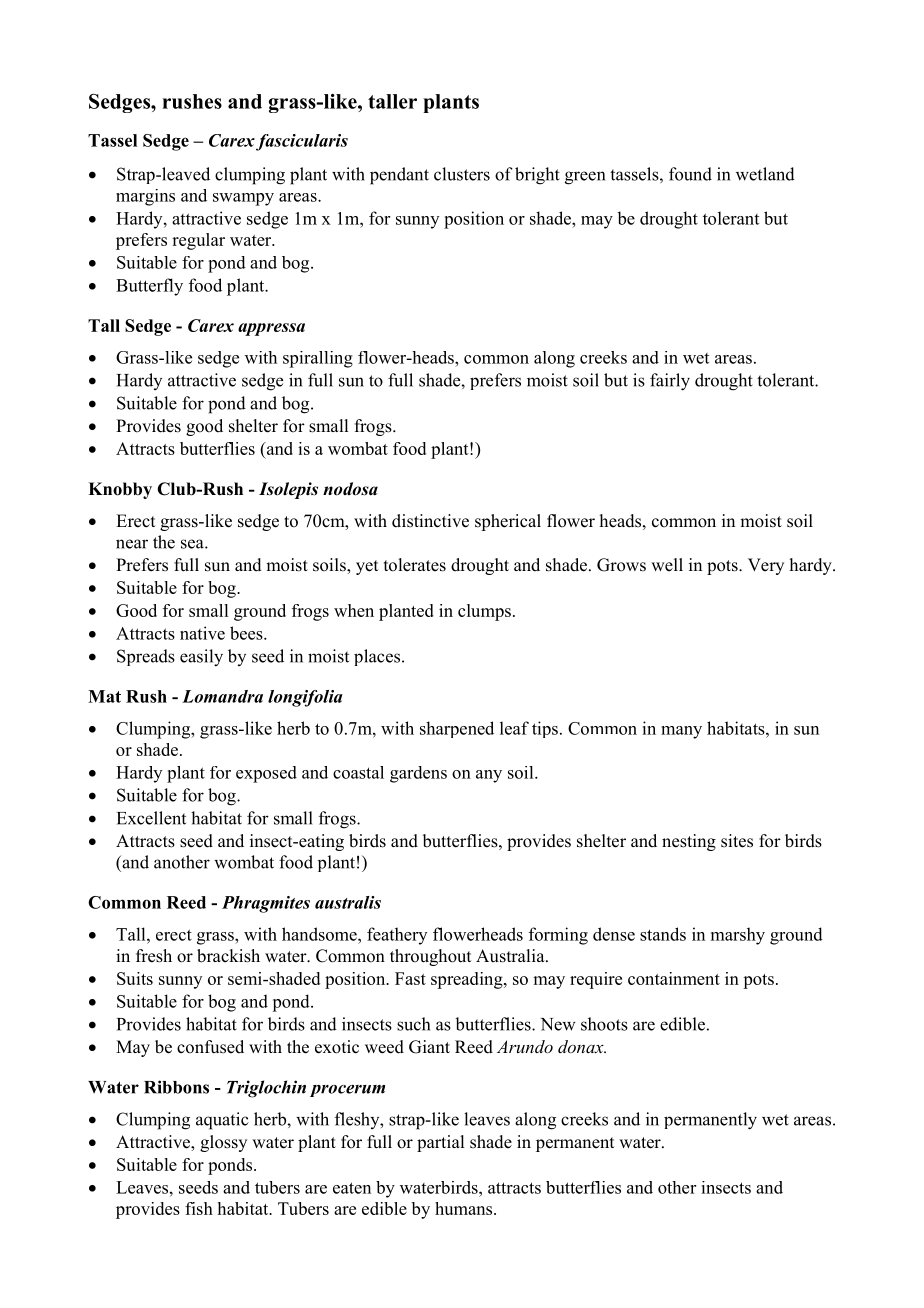 The image size is (924, 1308). I want to click on easily, so click(201, 658).
